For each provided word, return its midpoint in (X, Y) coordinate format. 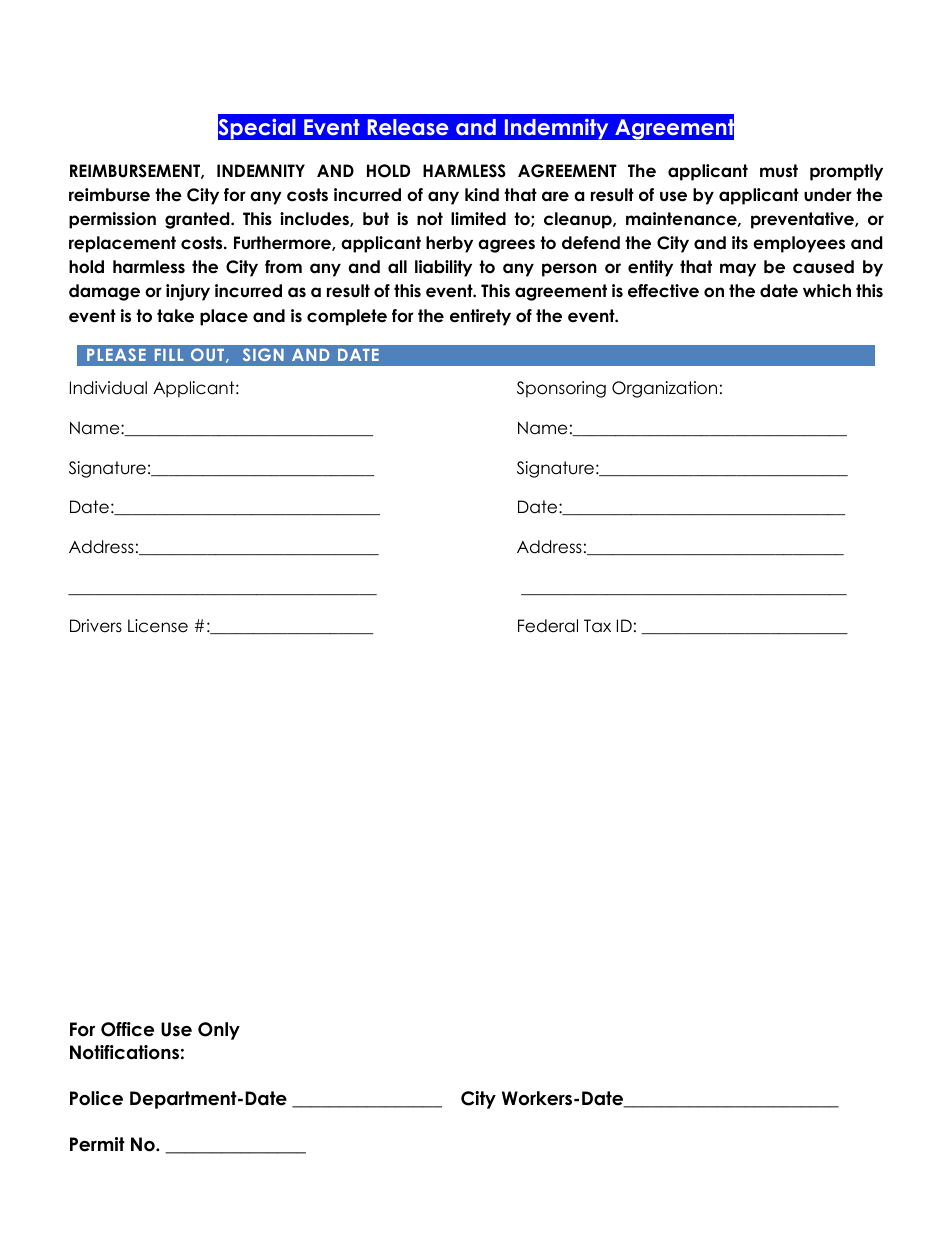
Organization (664, 389)
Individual (108, 388)
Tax (597, 626)
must (779, 171)
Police (96, 1098)
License (158, 626)
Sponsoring (561, 389)
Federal (548, 626)
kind (482, 195)
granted (198, 220)
